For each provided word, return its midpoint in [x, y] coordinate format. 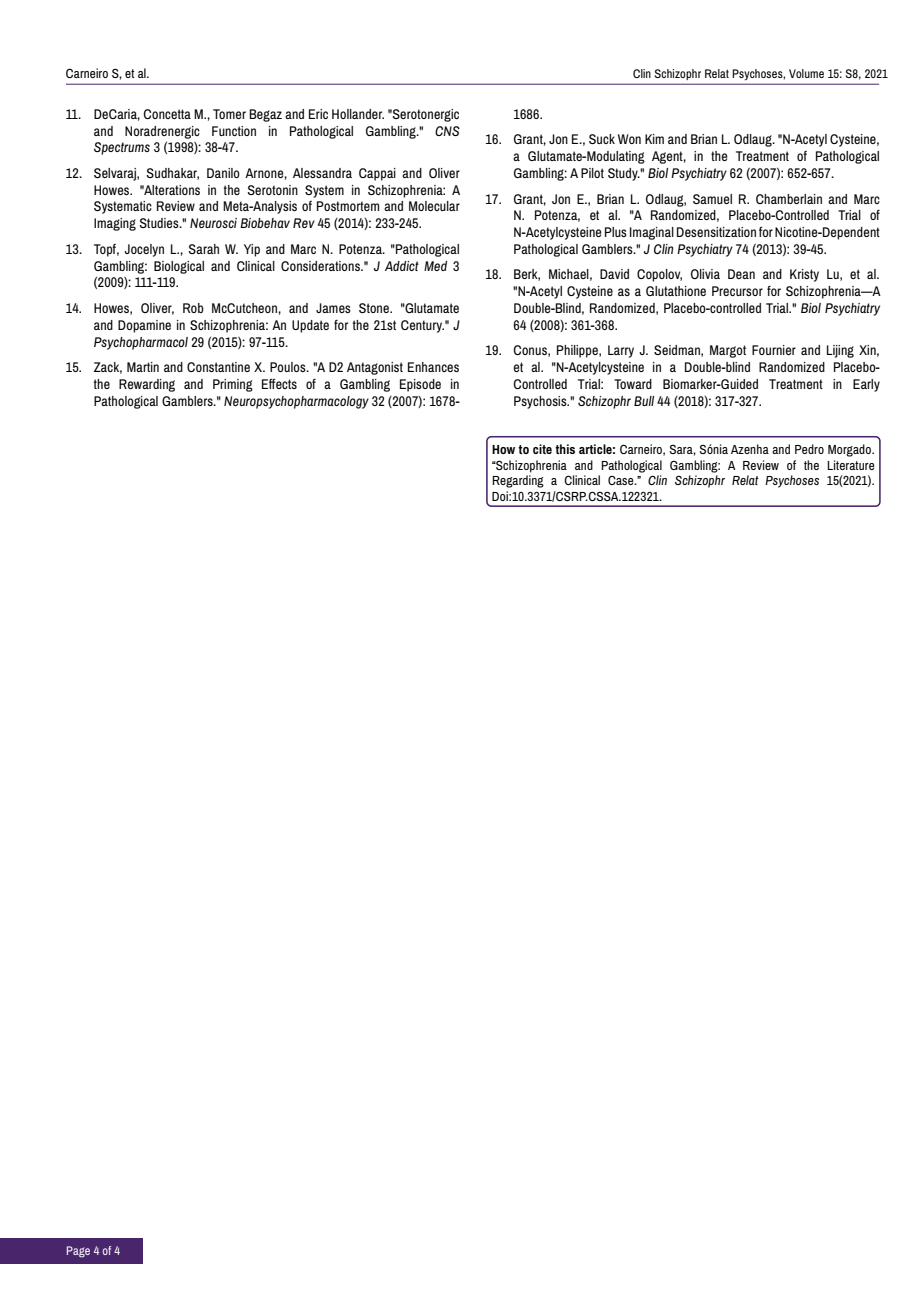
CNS [447, 131]
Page [78, 1252]
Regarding [518, 481]
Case [622, 480]
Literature [851, 465]
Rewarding [147, 385]
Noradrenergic [162, 132]
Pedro [809, 449]
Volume [806, 73]
